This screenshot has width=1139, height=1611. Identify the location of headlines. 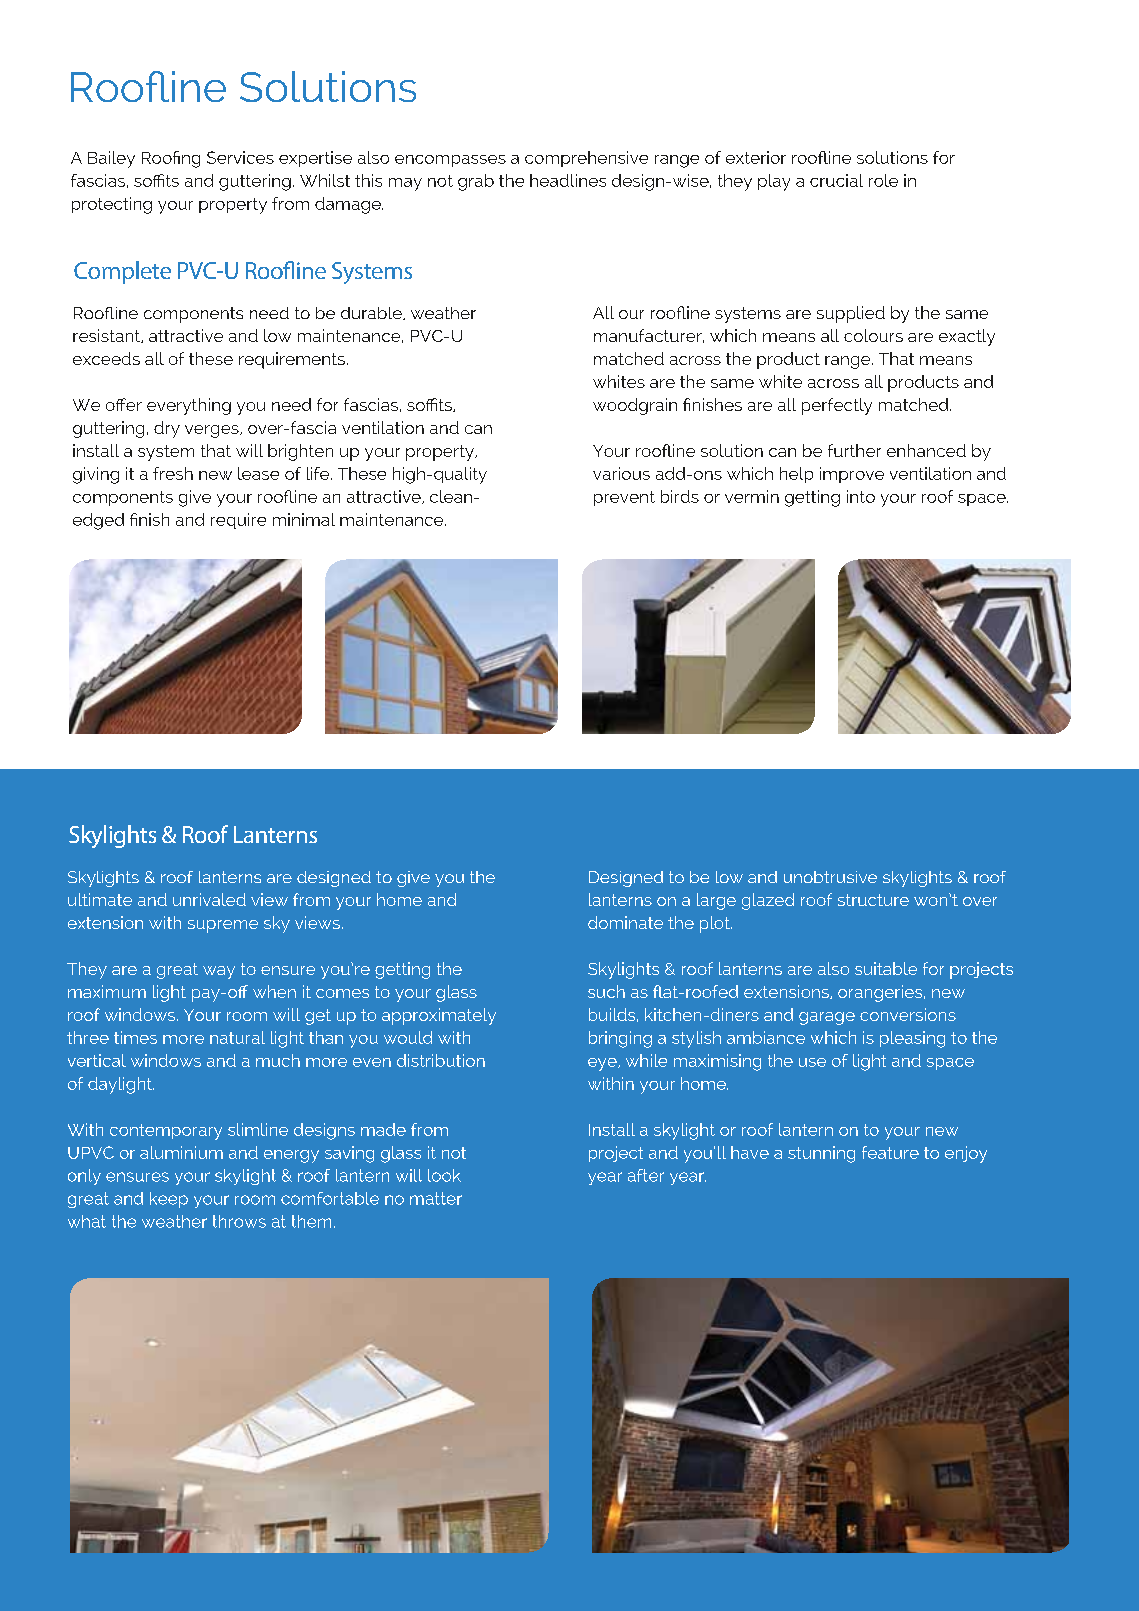
(568, 180).
